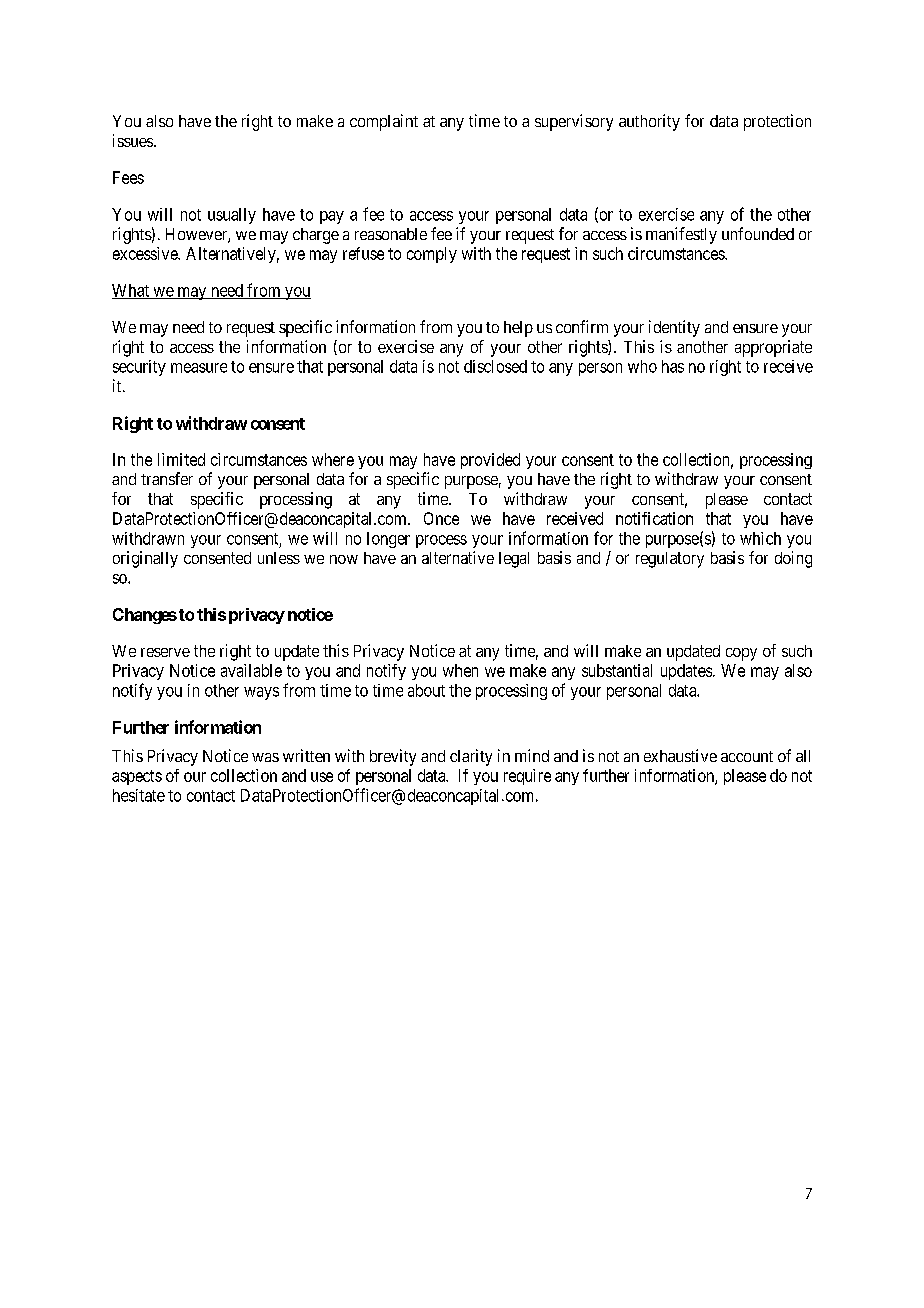 The width and height of the document is (924, 1308). Describe the element at coordinates (495, 366) in the document. I see `disclosed` at that location.
